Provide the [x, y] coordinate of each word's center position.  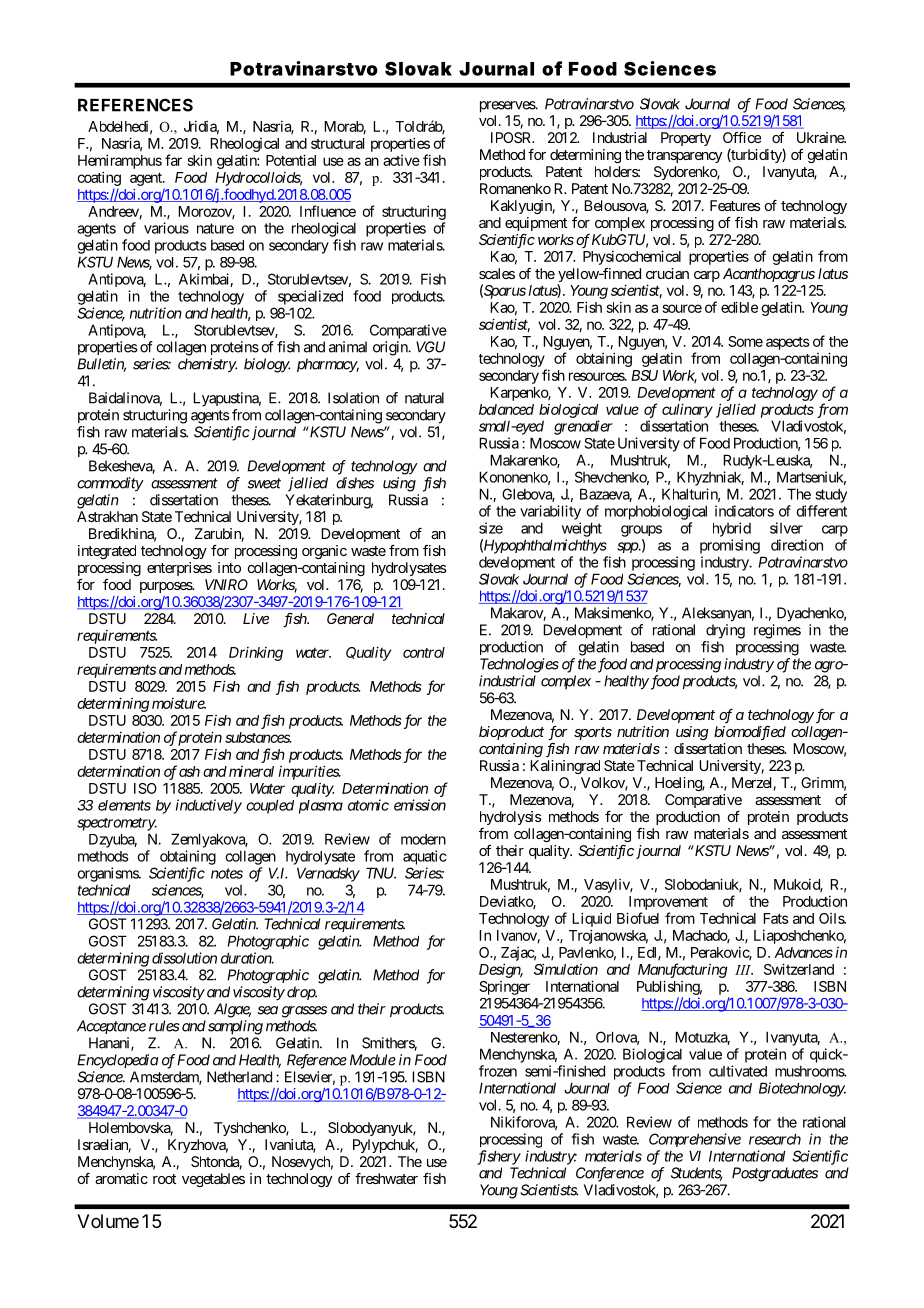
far [173, 160]
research [775, 1139]
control [424, 652]
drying [725, 631]
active [401, 160]
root [164, 1179]
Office [742, 137]
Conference [610, 1174]
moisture [179, 703]
